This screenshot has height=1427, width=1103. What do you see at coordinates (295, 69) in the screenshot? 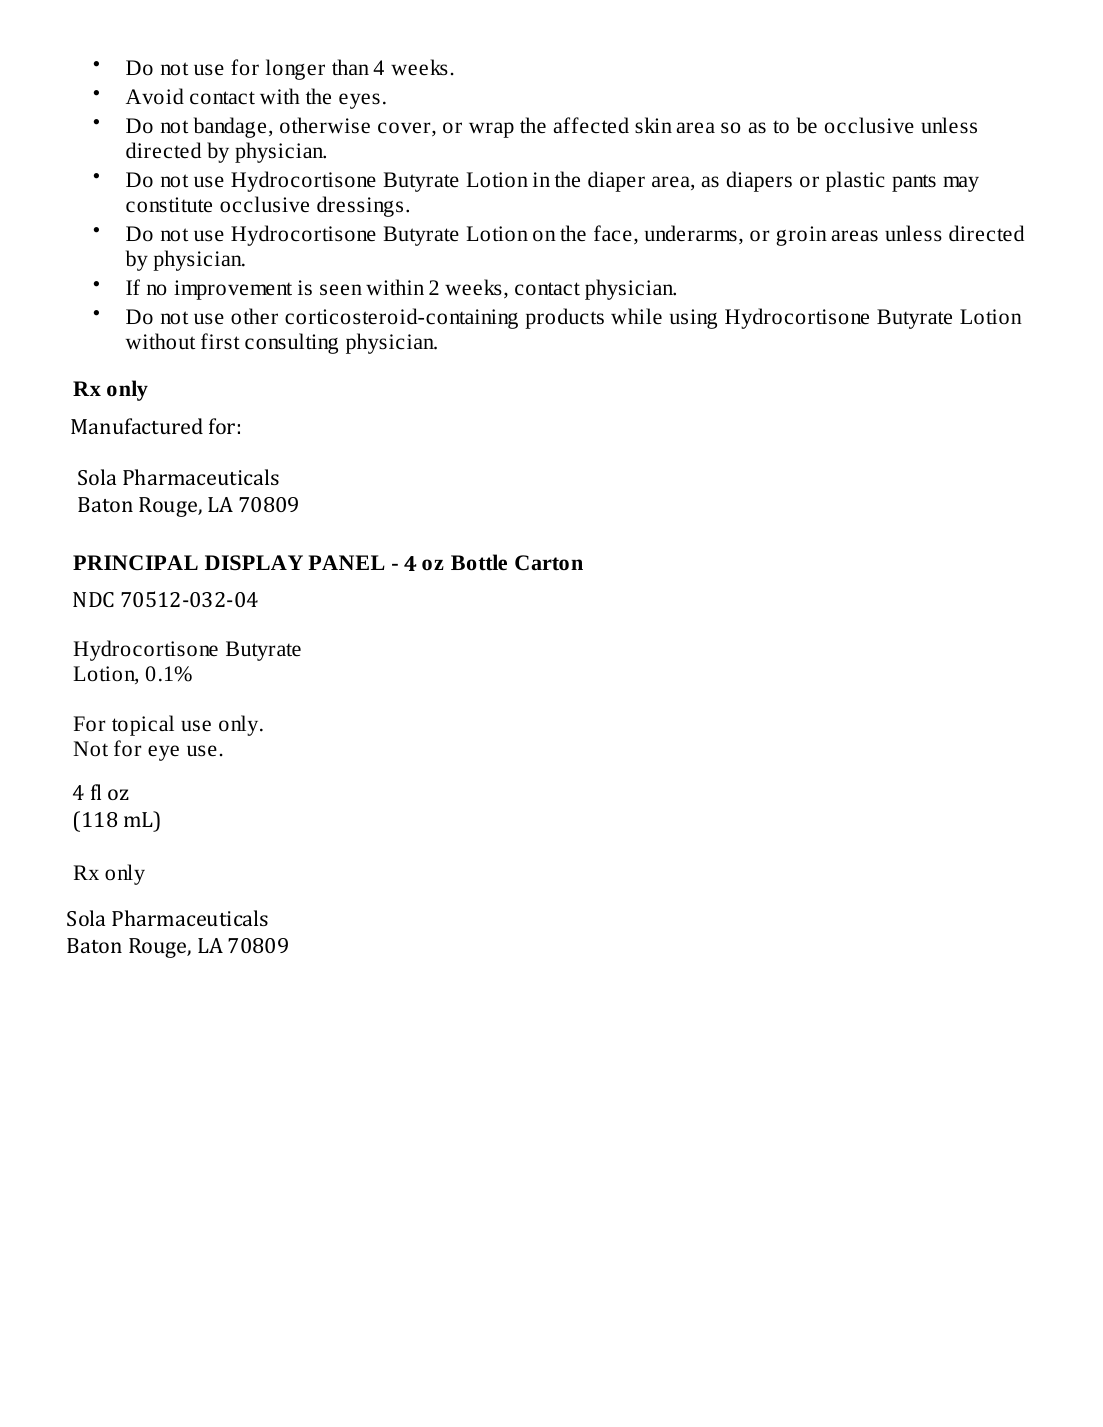
I see `longer` at bounding box center [295, 69].
